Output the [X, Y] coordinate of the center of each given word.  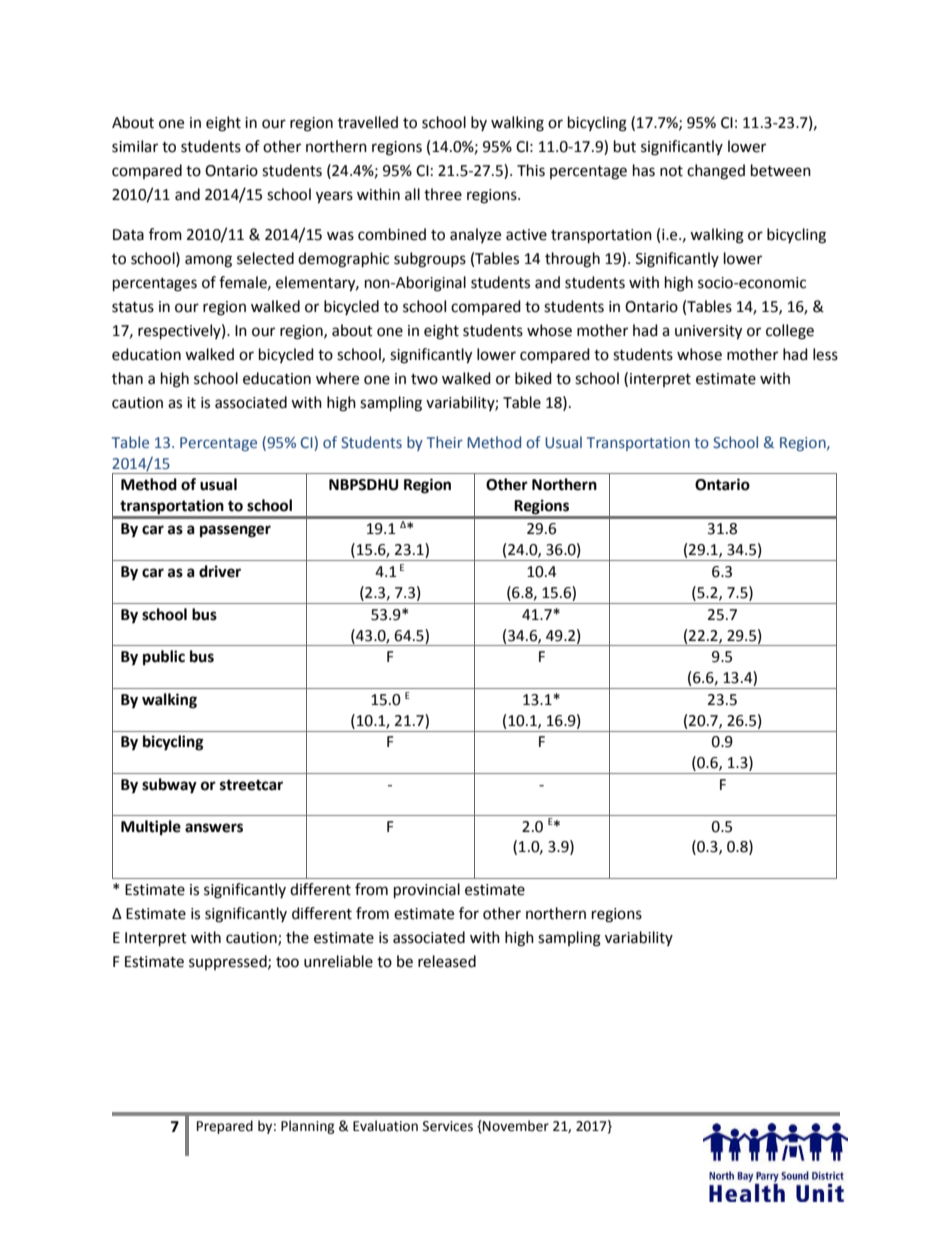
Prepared [225, 1127]
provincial [427, 891]
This [531, 170]
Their [445, 442]
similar [135, 146]
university [708, 332]
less [825, 354]
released [447, 961]
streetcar [251, 785]
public [164, 658]
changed [716, 172]
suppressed [229, 962]
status [133, 307]
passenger [235, 531]
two [424, 379]
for [469, 913]
